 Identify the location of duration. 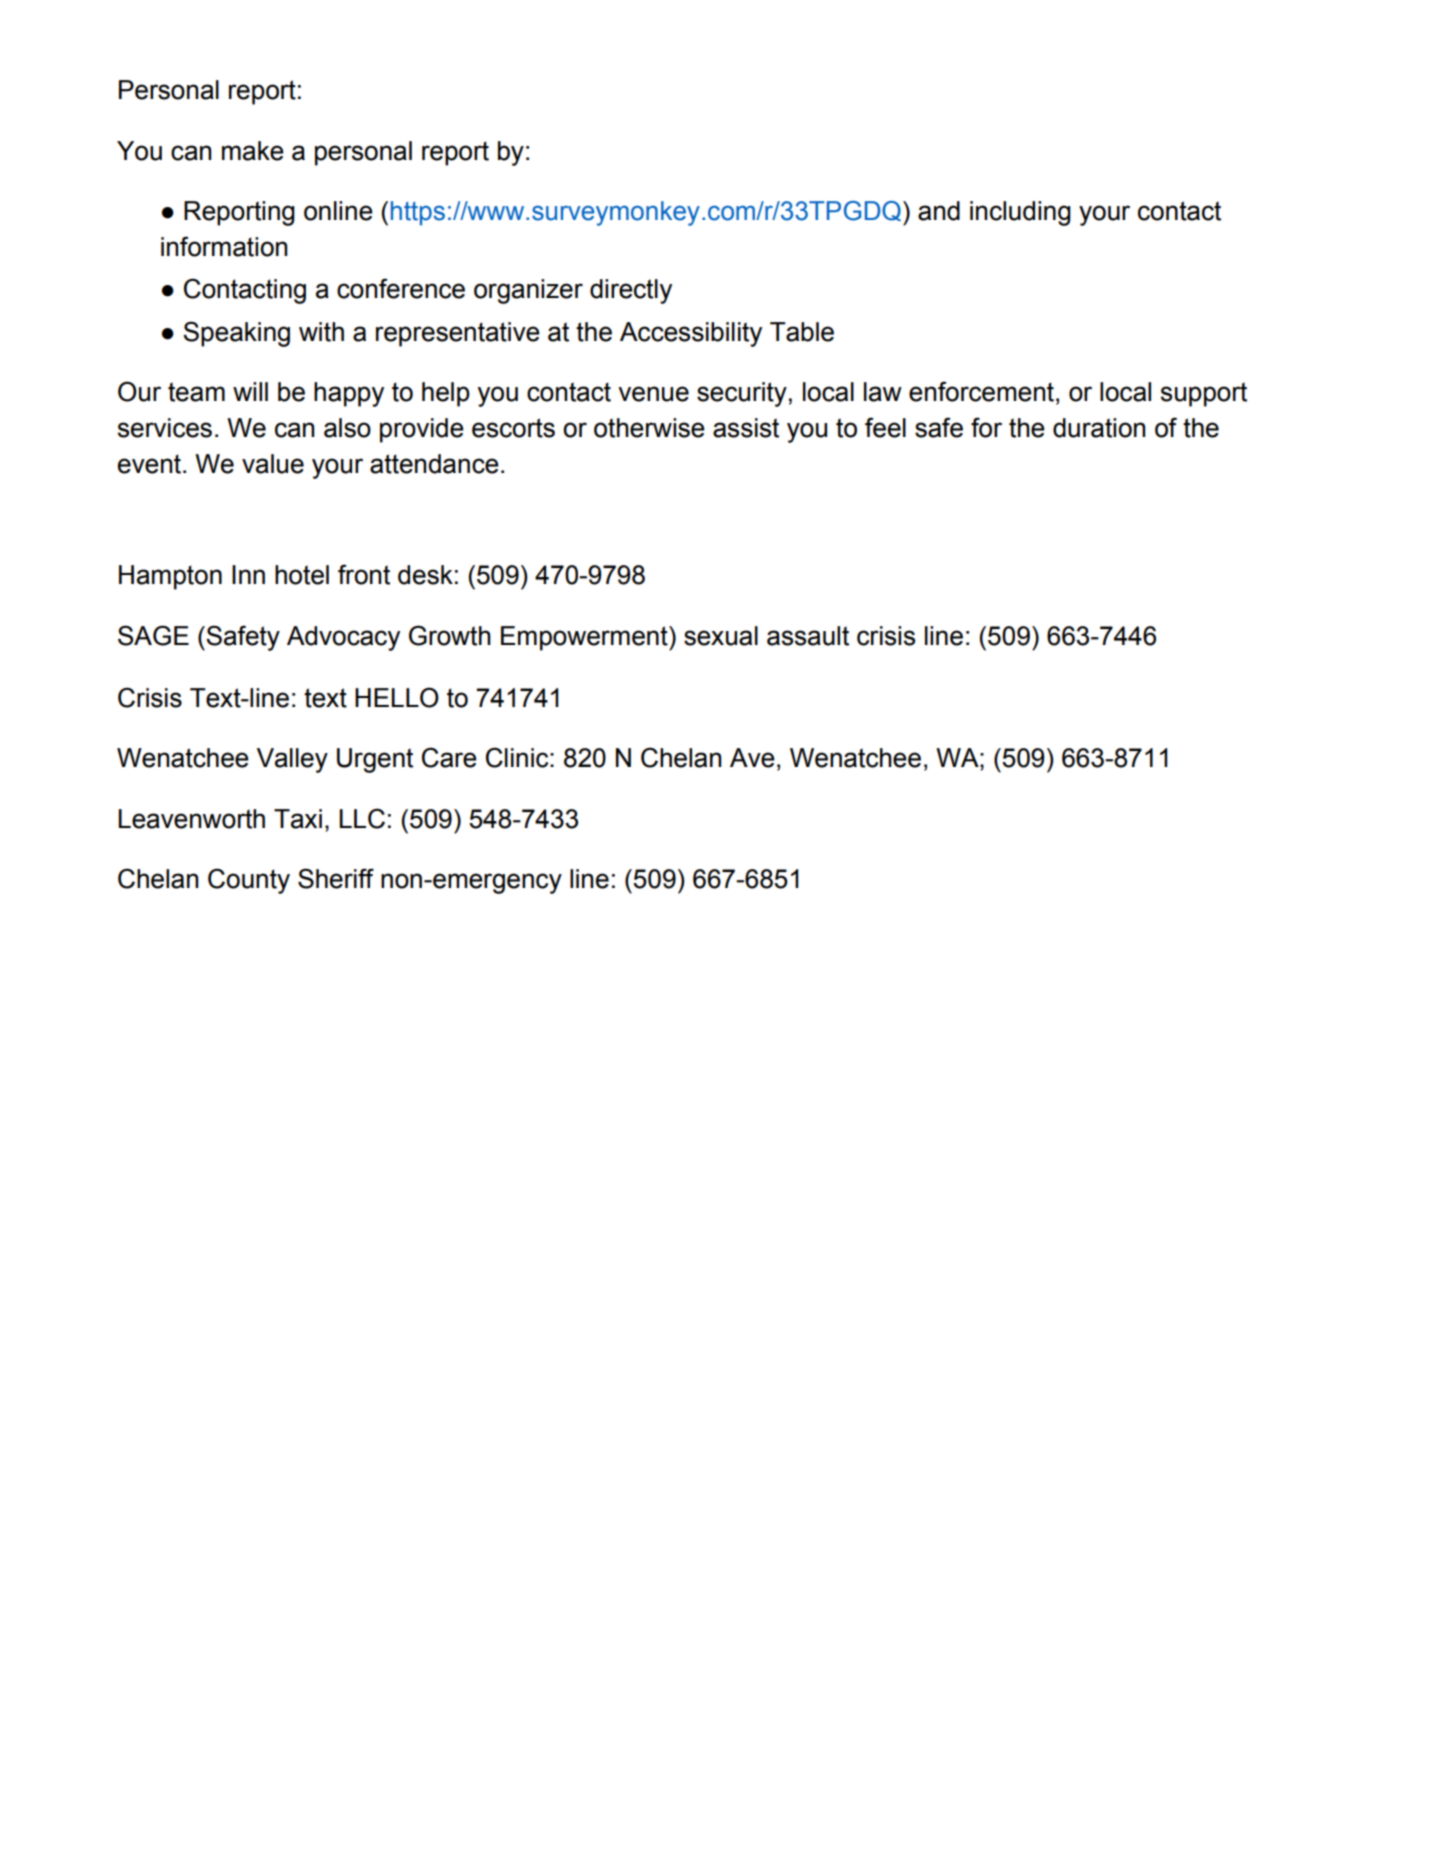
(1099, 428).
